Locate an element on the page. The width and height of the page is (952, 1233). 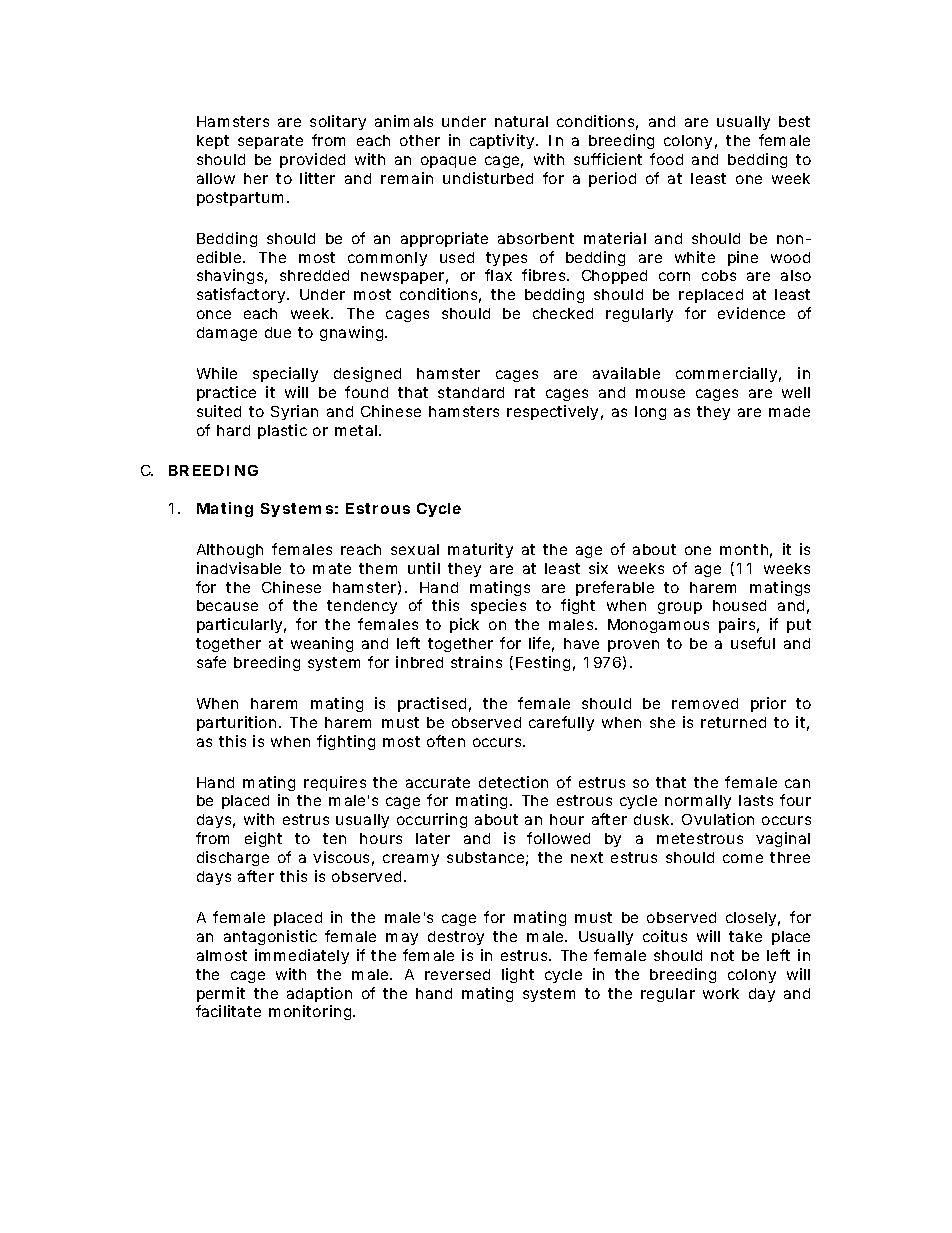
requires is located at coordinates (335, 783).
